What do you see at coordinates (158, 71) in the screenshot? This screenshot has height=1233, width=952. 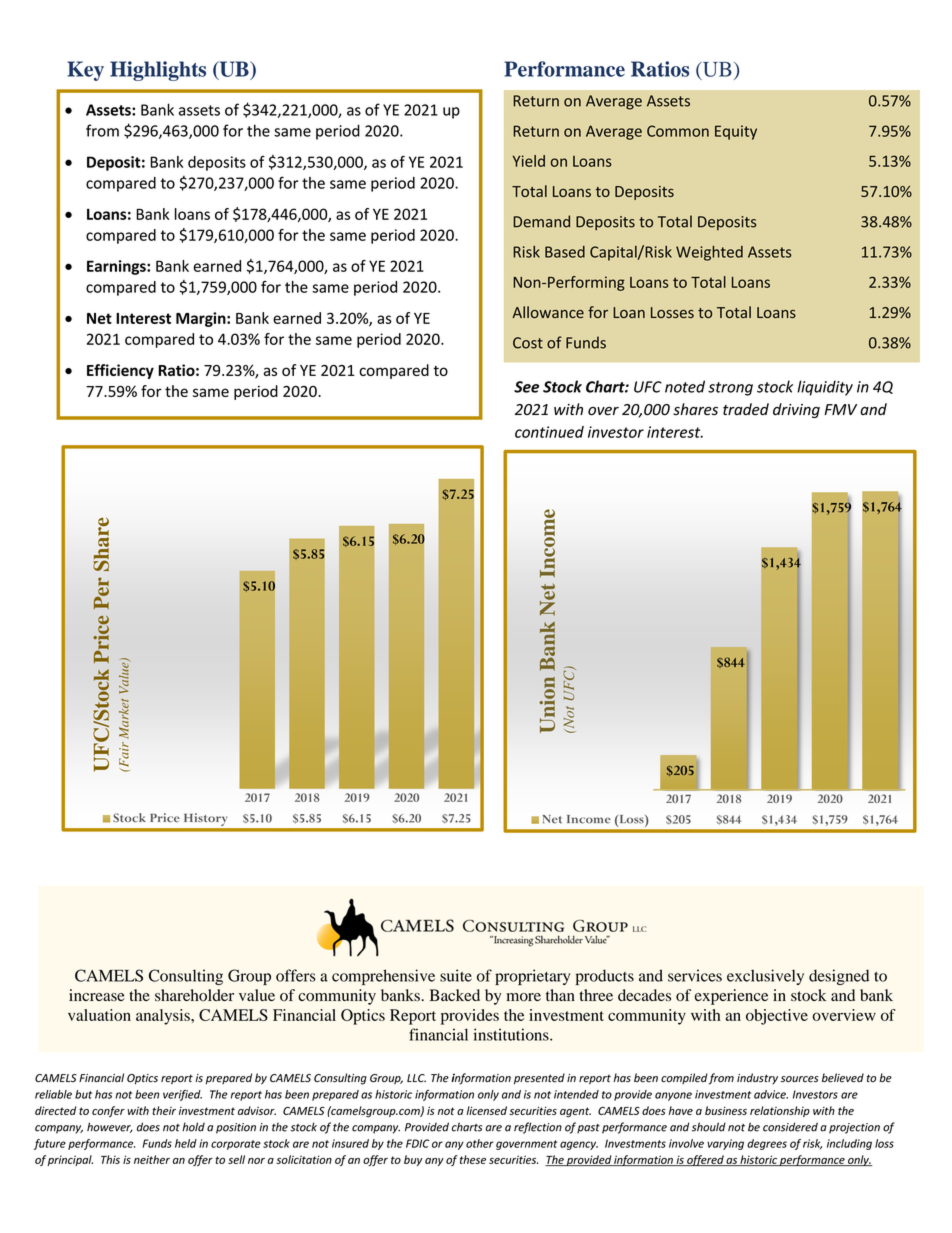 I see `Highlights` at bounding box center [158, 71].
